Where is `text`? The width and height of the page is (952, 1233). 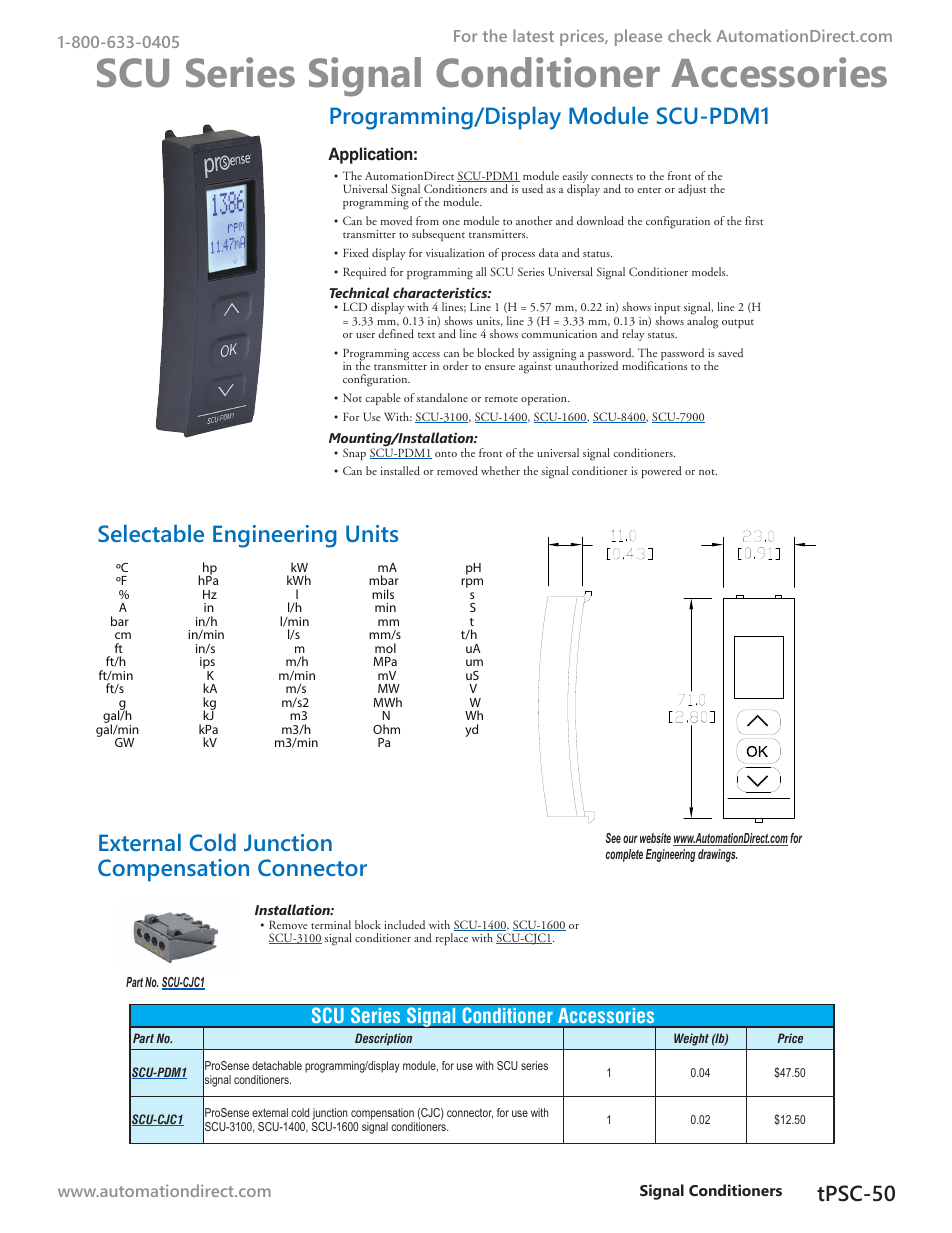 text is located at coordinates (426, 335).
